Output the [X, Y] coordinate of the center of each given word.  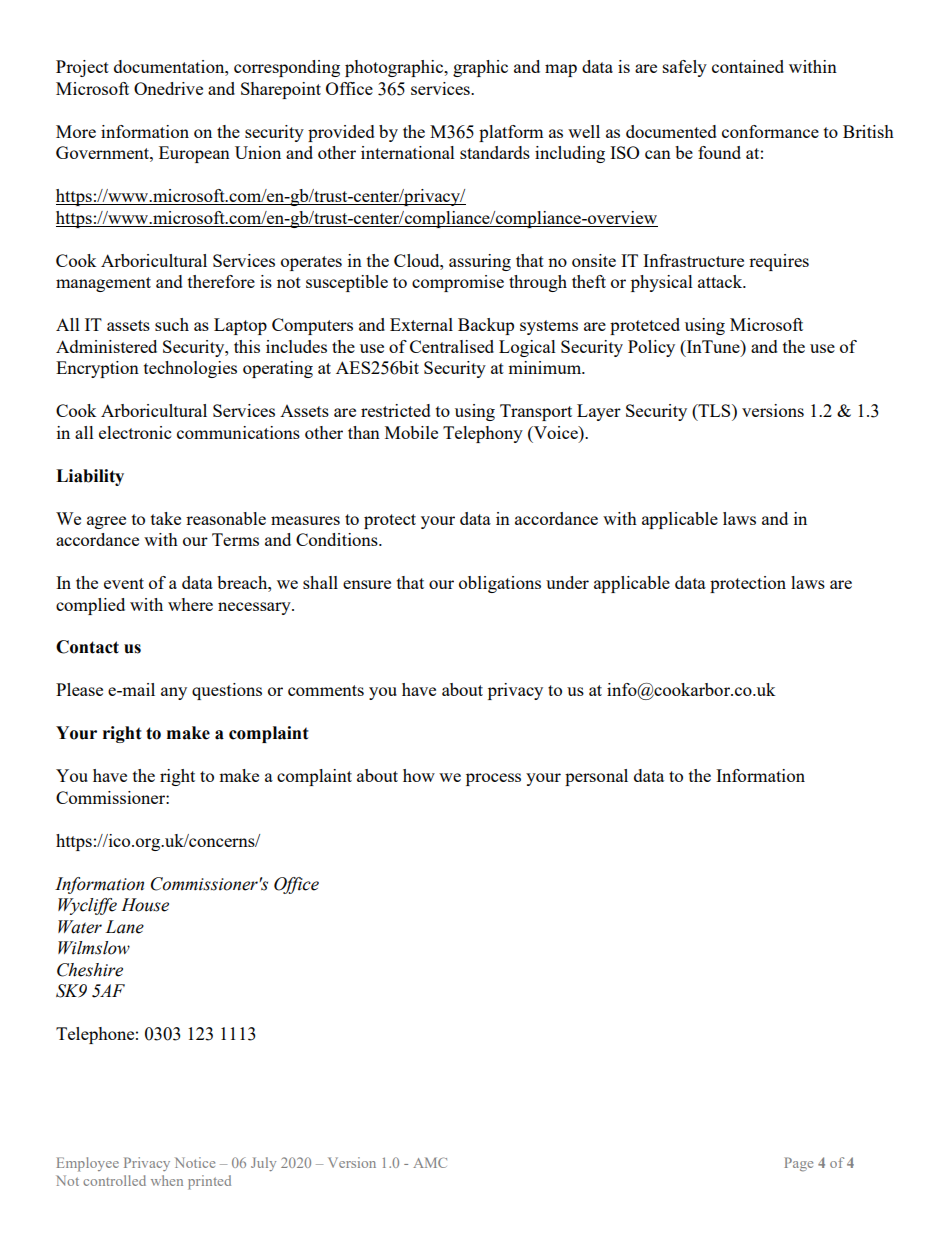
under [567, 582]
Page [798, 1164]
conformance [770, 131]
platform [511, 133]
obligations [500, 584]
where [190, 604]
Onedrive [168, 88]
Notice [195, 1162]
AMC [430, 1162]
